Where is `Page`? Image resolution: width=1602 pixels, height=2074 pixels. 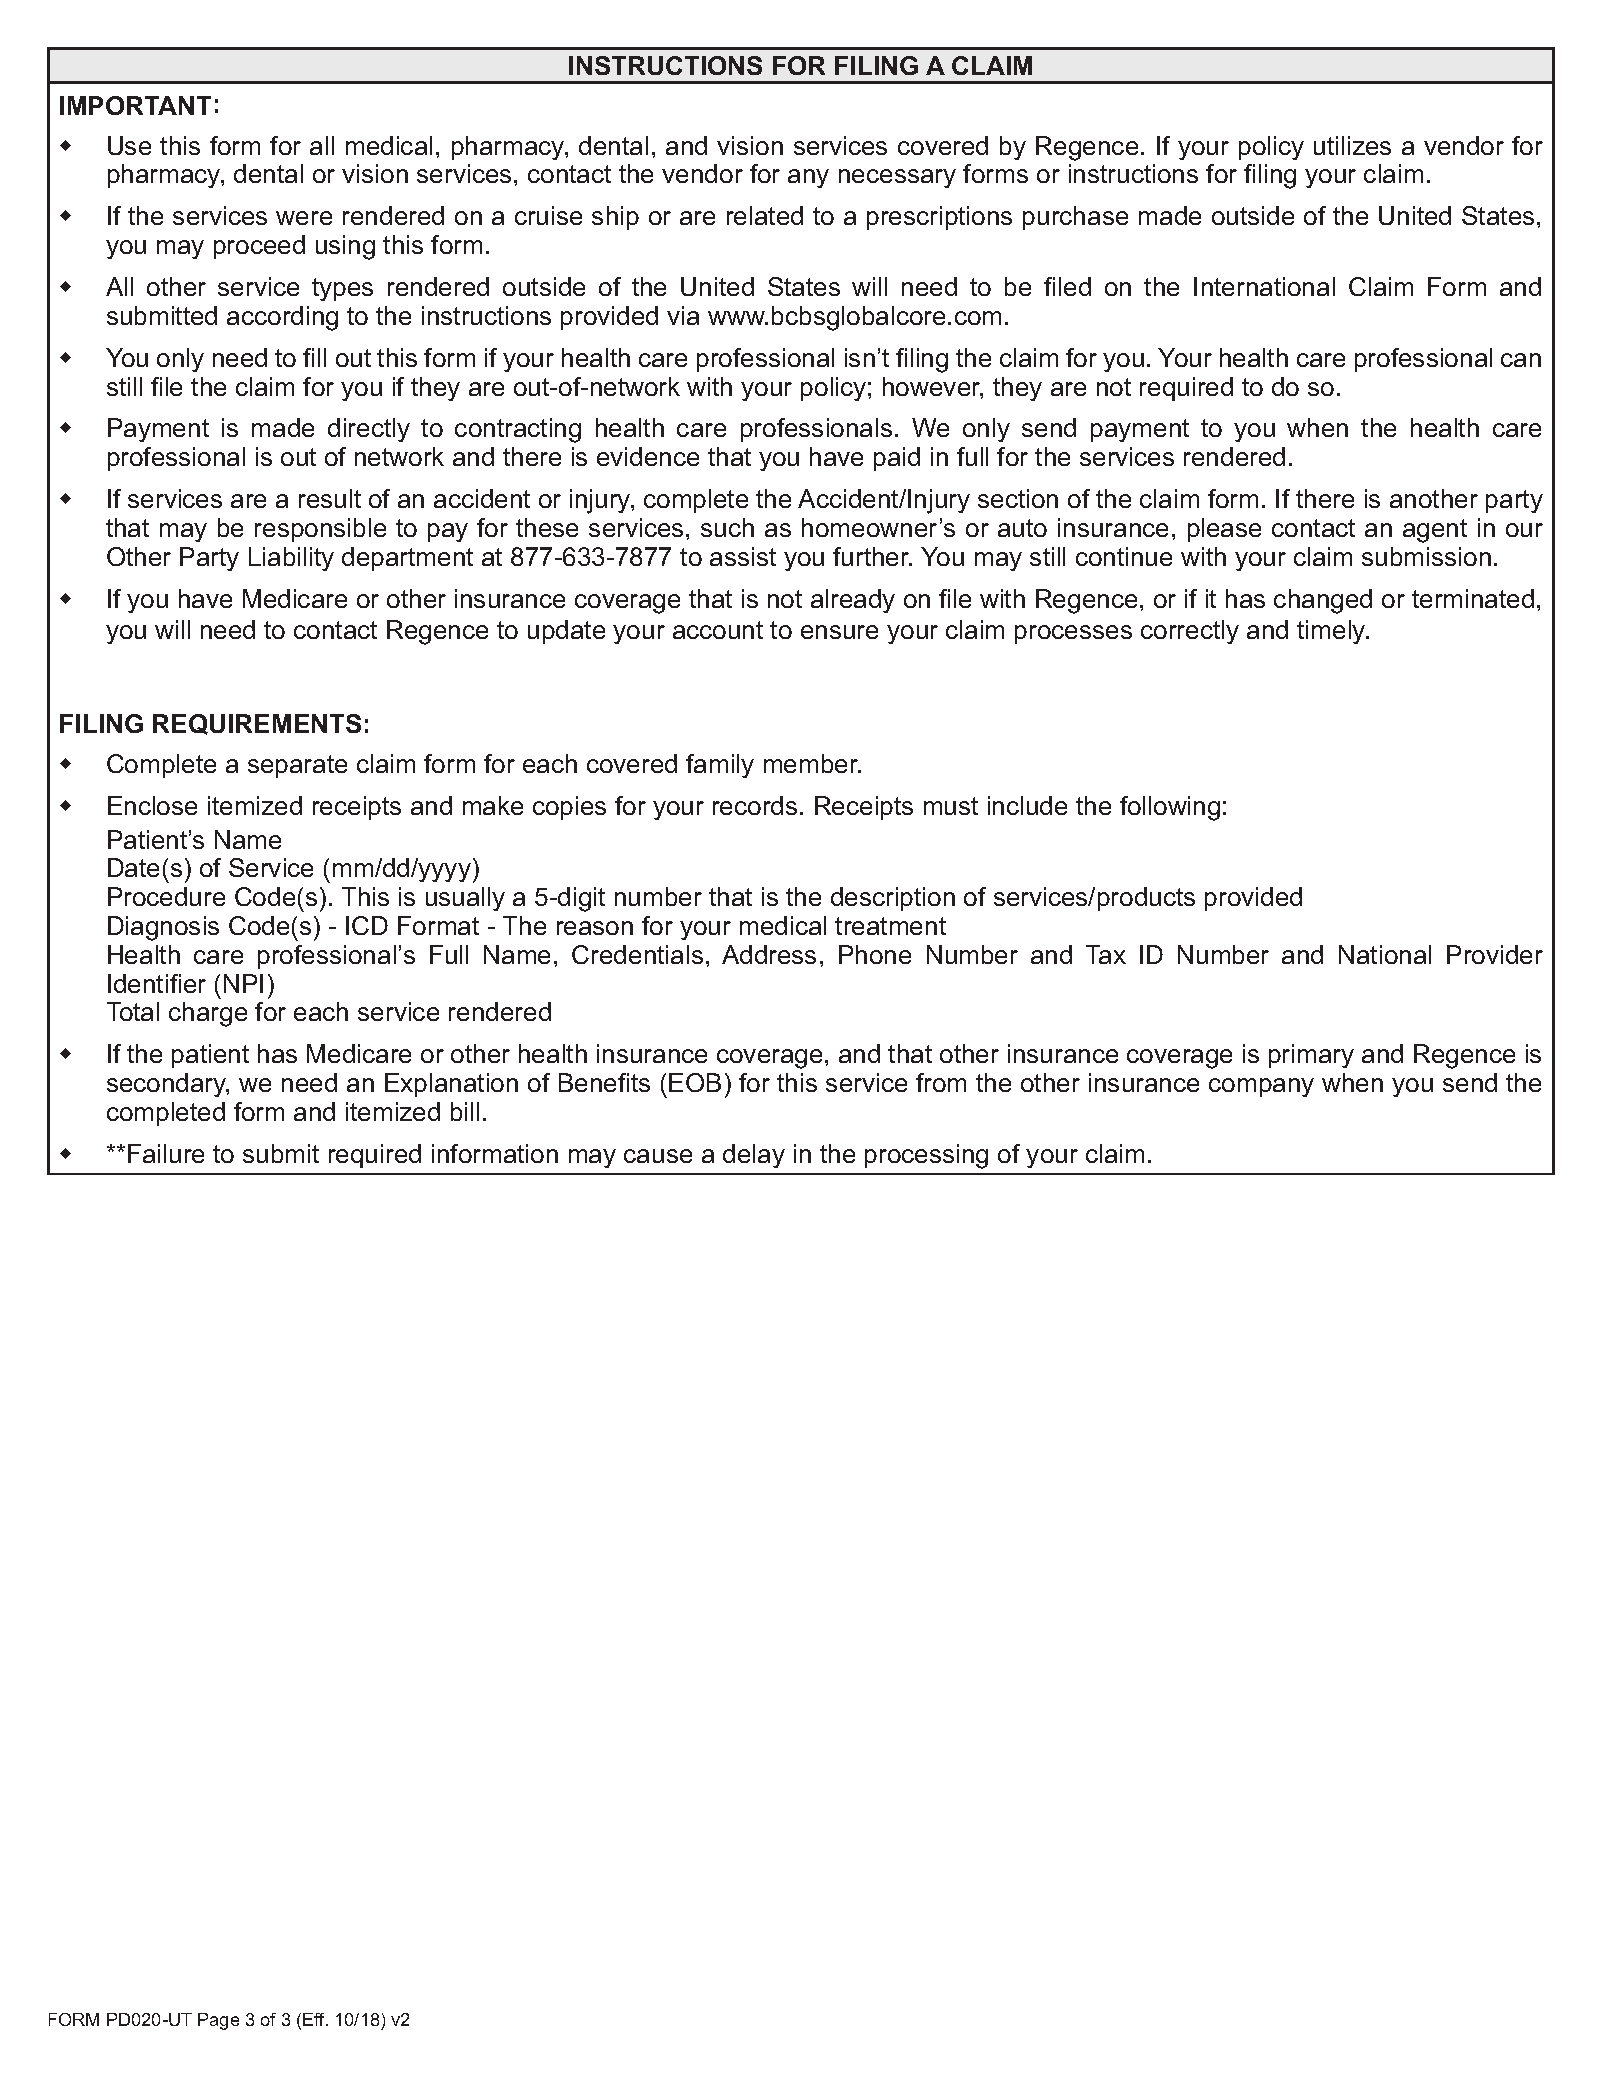 Page is located at coordinates (218, 2021).
